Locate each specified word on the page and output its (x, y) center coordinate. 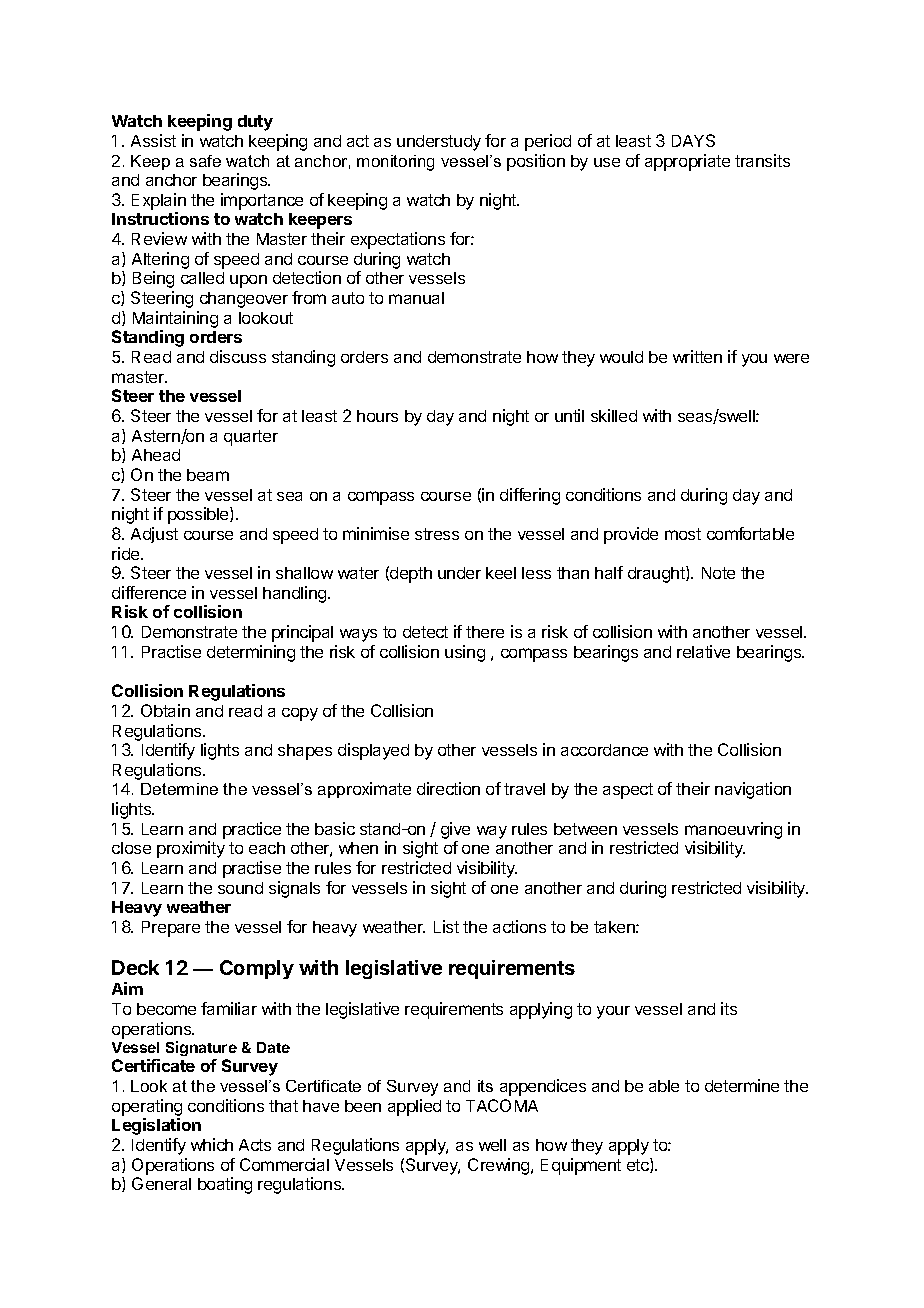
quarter (251, 438)
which (212, 1144)
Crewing (500, 1166)
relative (703, 651)
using (465, 653)
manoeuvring (733, 832)
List (446, 926)
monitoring (395, 163)
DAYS (693, 140)
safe (205, 161)
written (697, 356)
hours (377, 416)
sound (240, 888)
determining (251, 653)
